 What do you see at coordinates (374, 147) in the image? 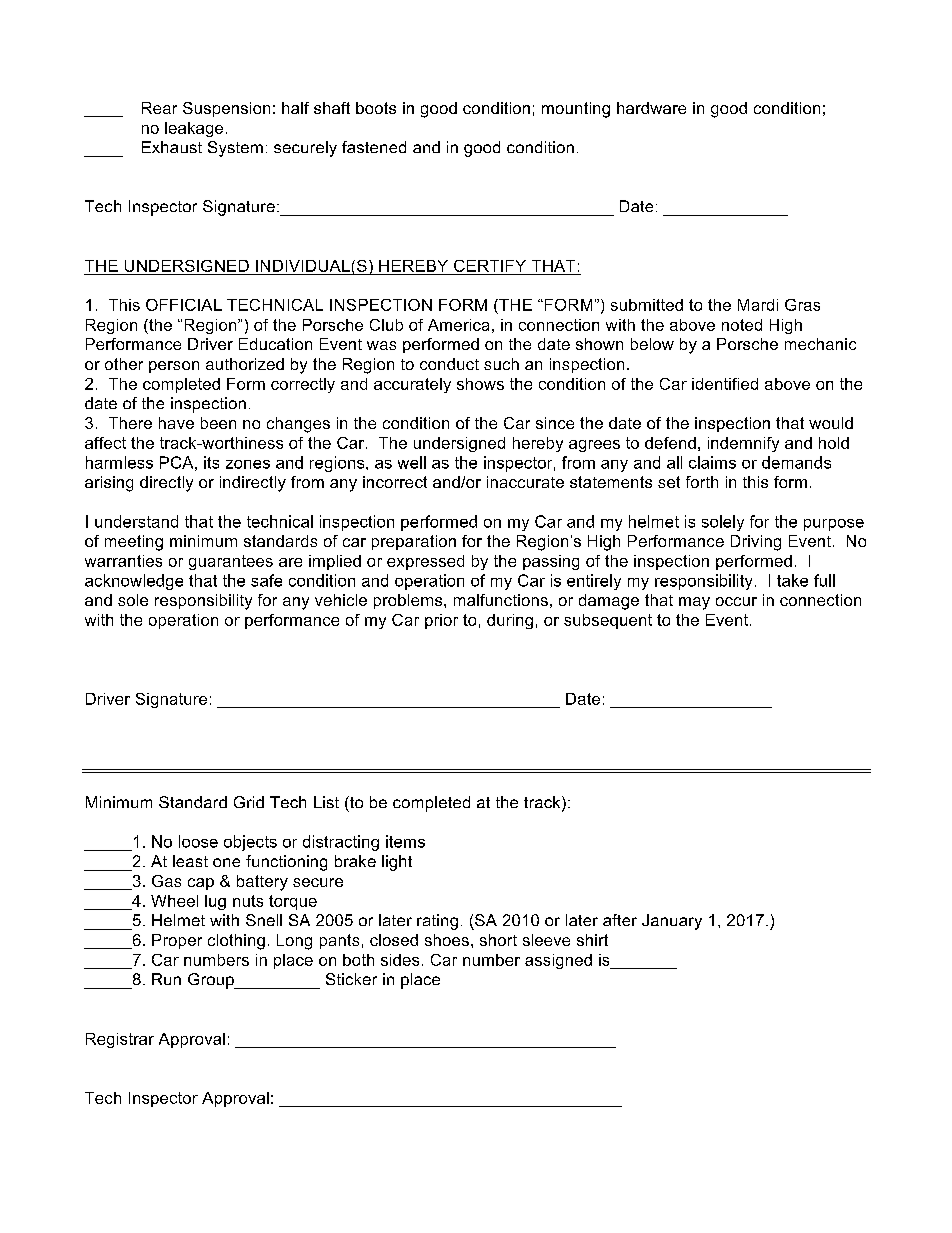
I see `fastened` at bounding box center [374, 147].
